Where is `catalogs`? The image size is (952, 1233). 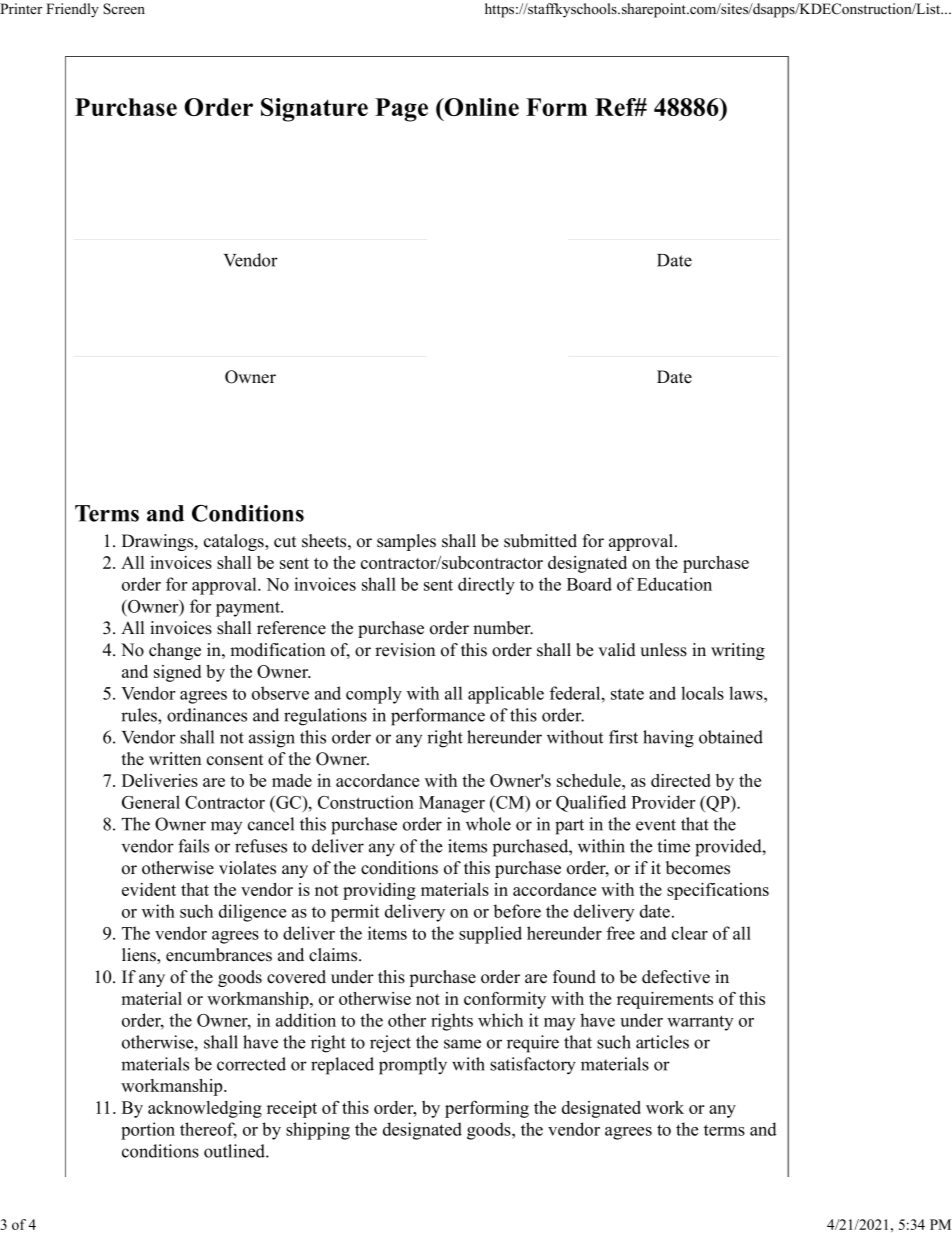 catalogs is located at coordinates (235, 542).
